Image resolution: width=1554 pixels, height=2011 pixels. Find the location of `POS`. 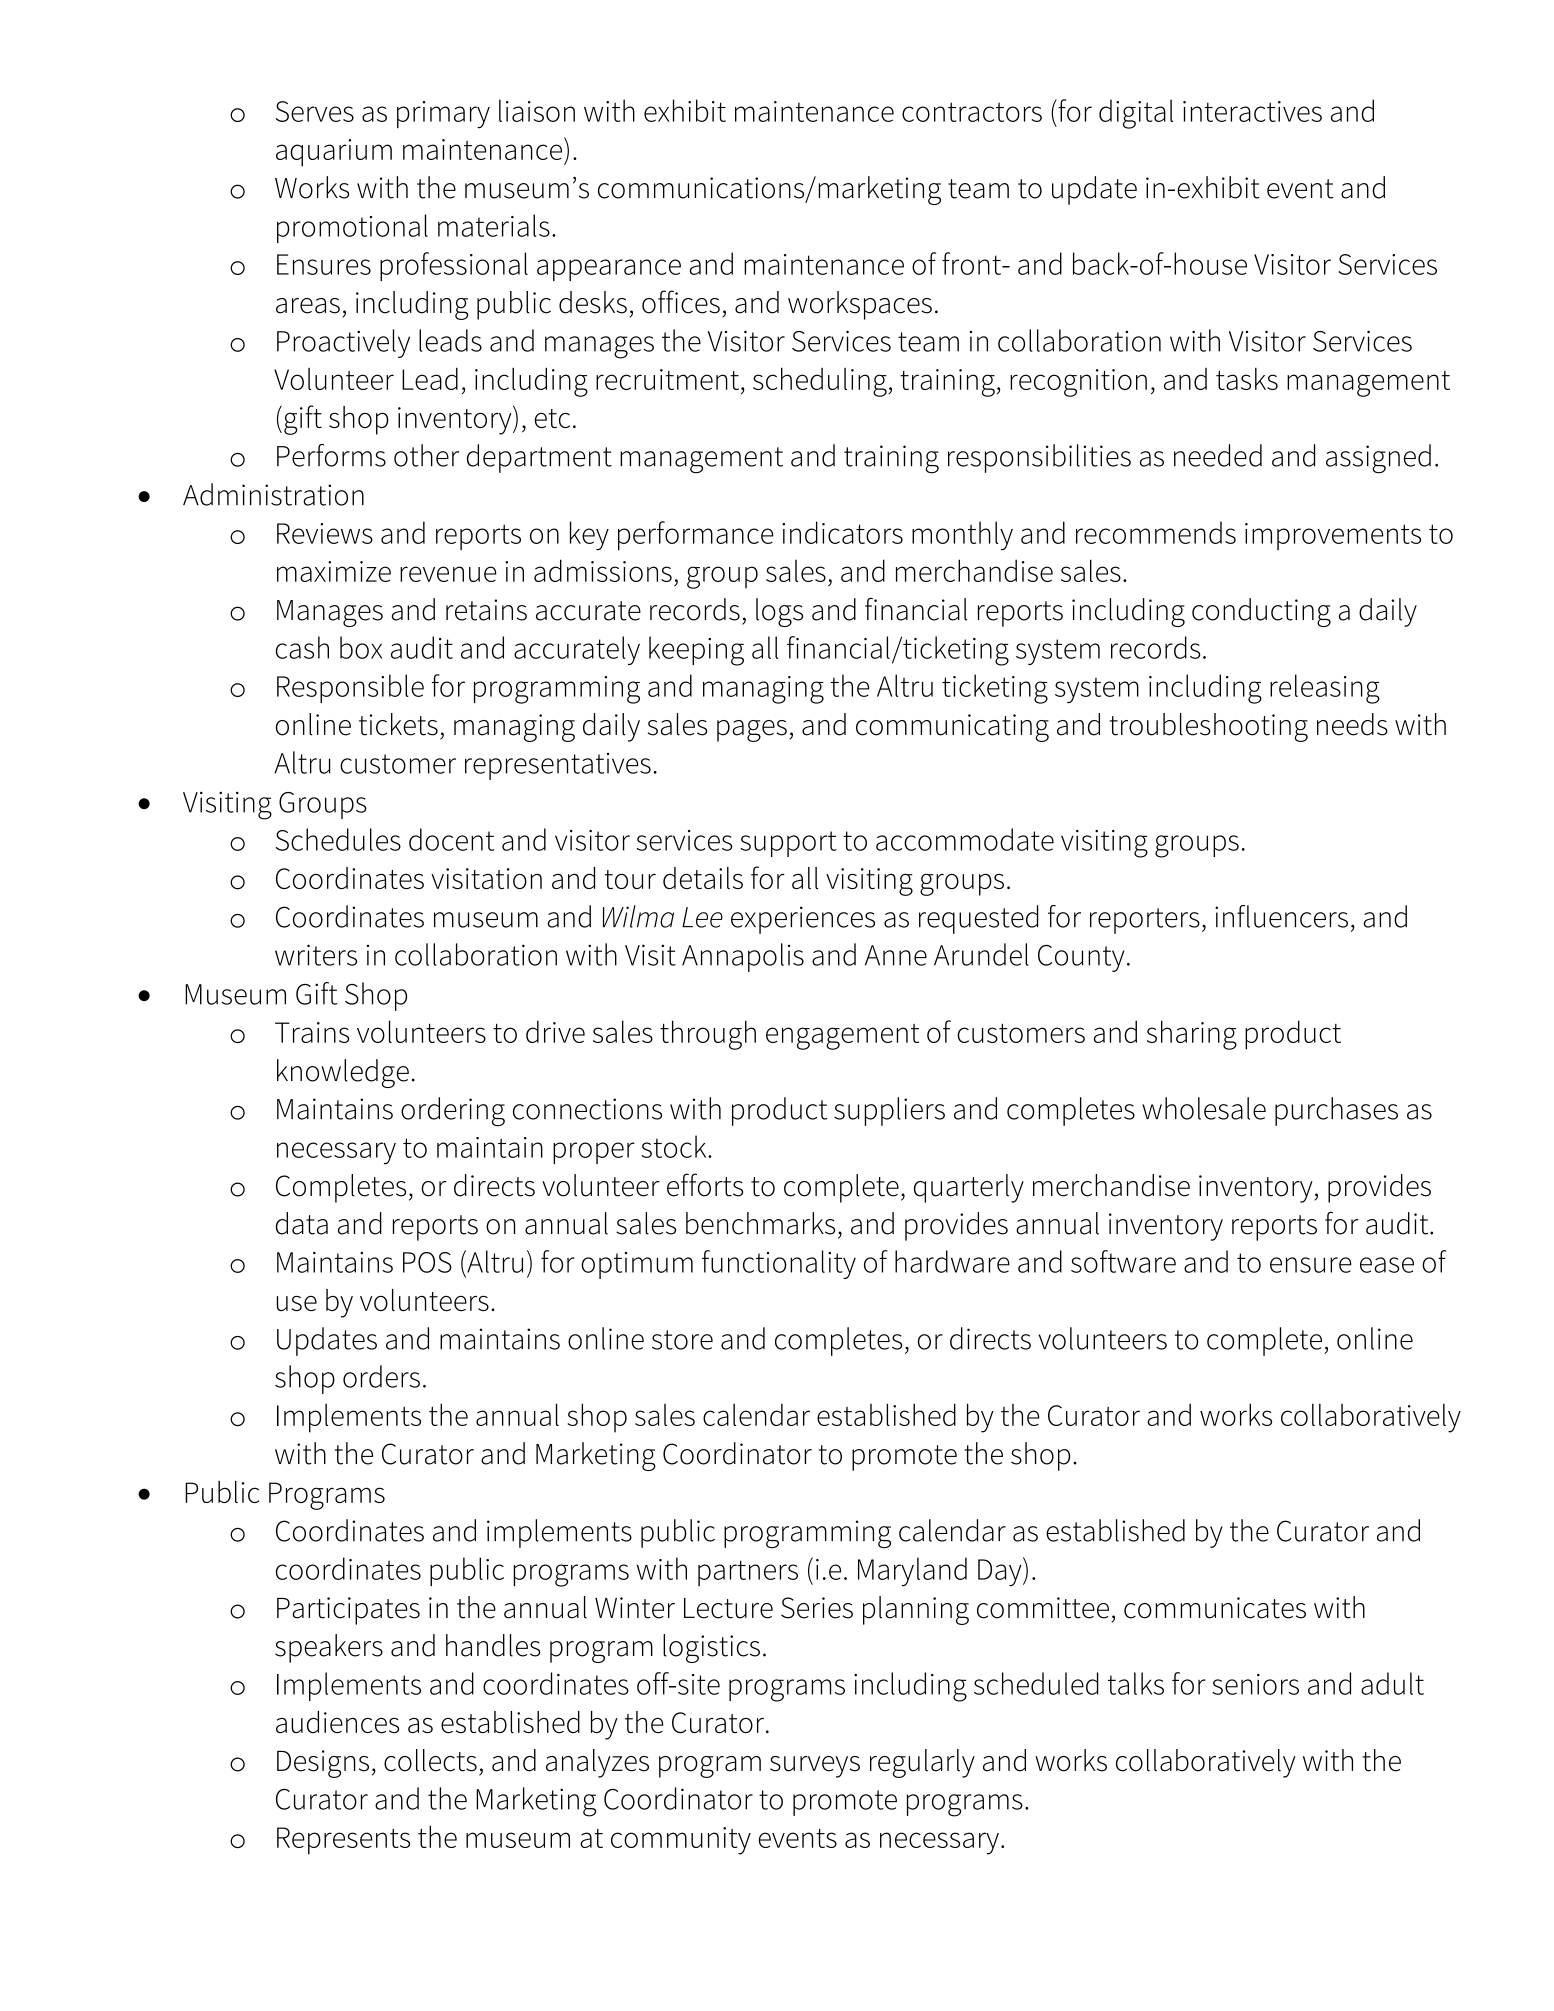

POS is located at coordinates (427, 1262).
